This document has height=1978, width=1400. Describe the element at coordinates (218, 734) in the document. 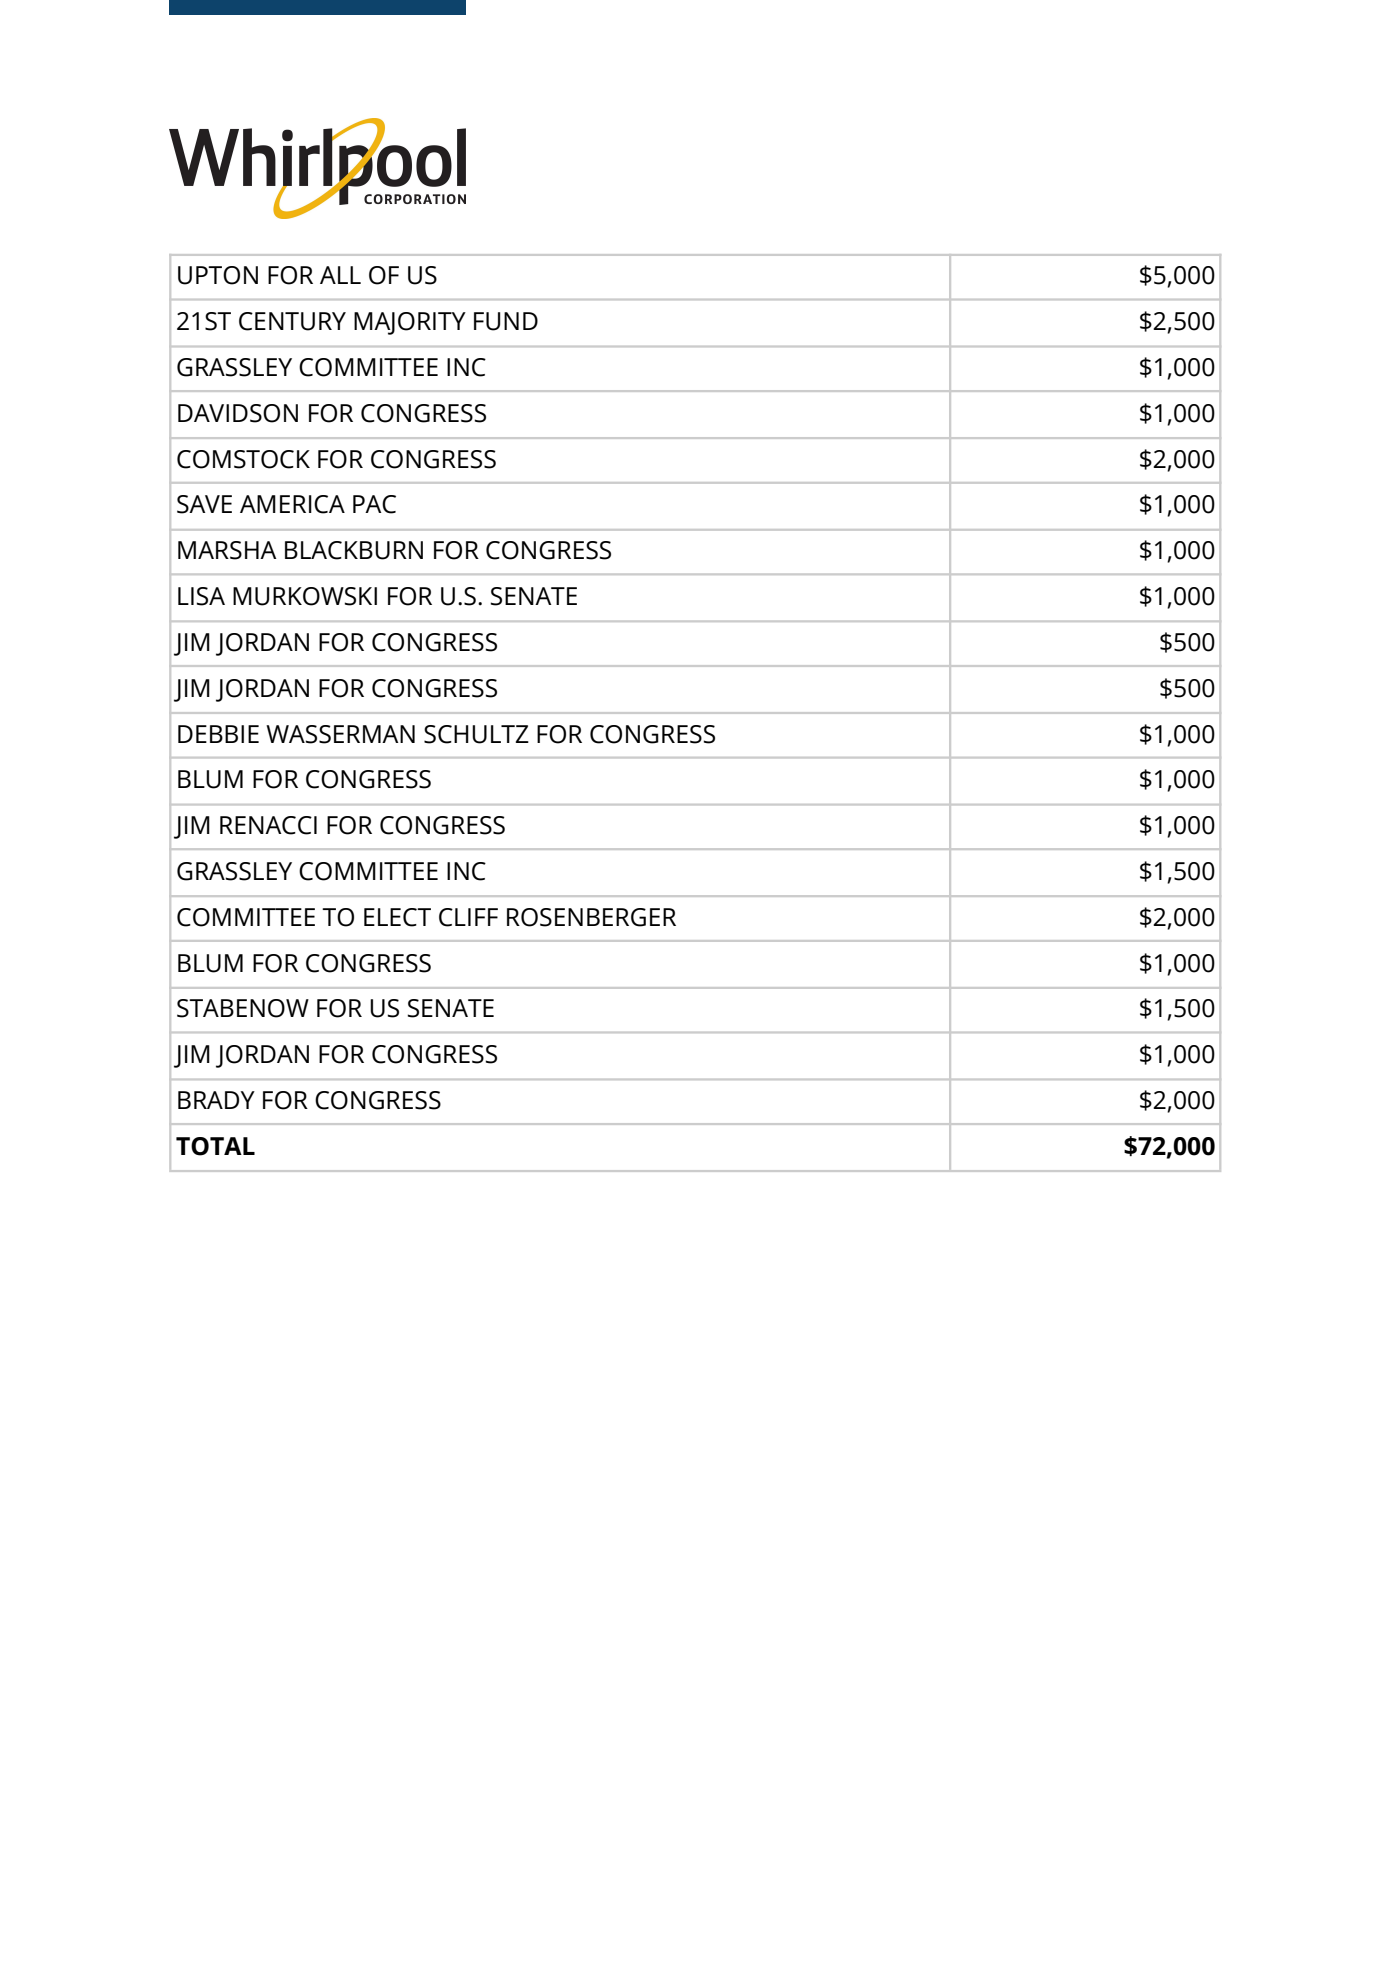

I see `DEBBIE` at that location.
